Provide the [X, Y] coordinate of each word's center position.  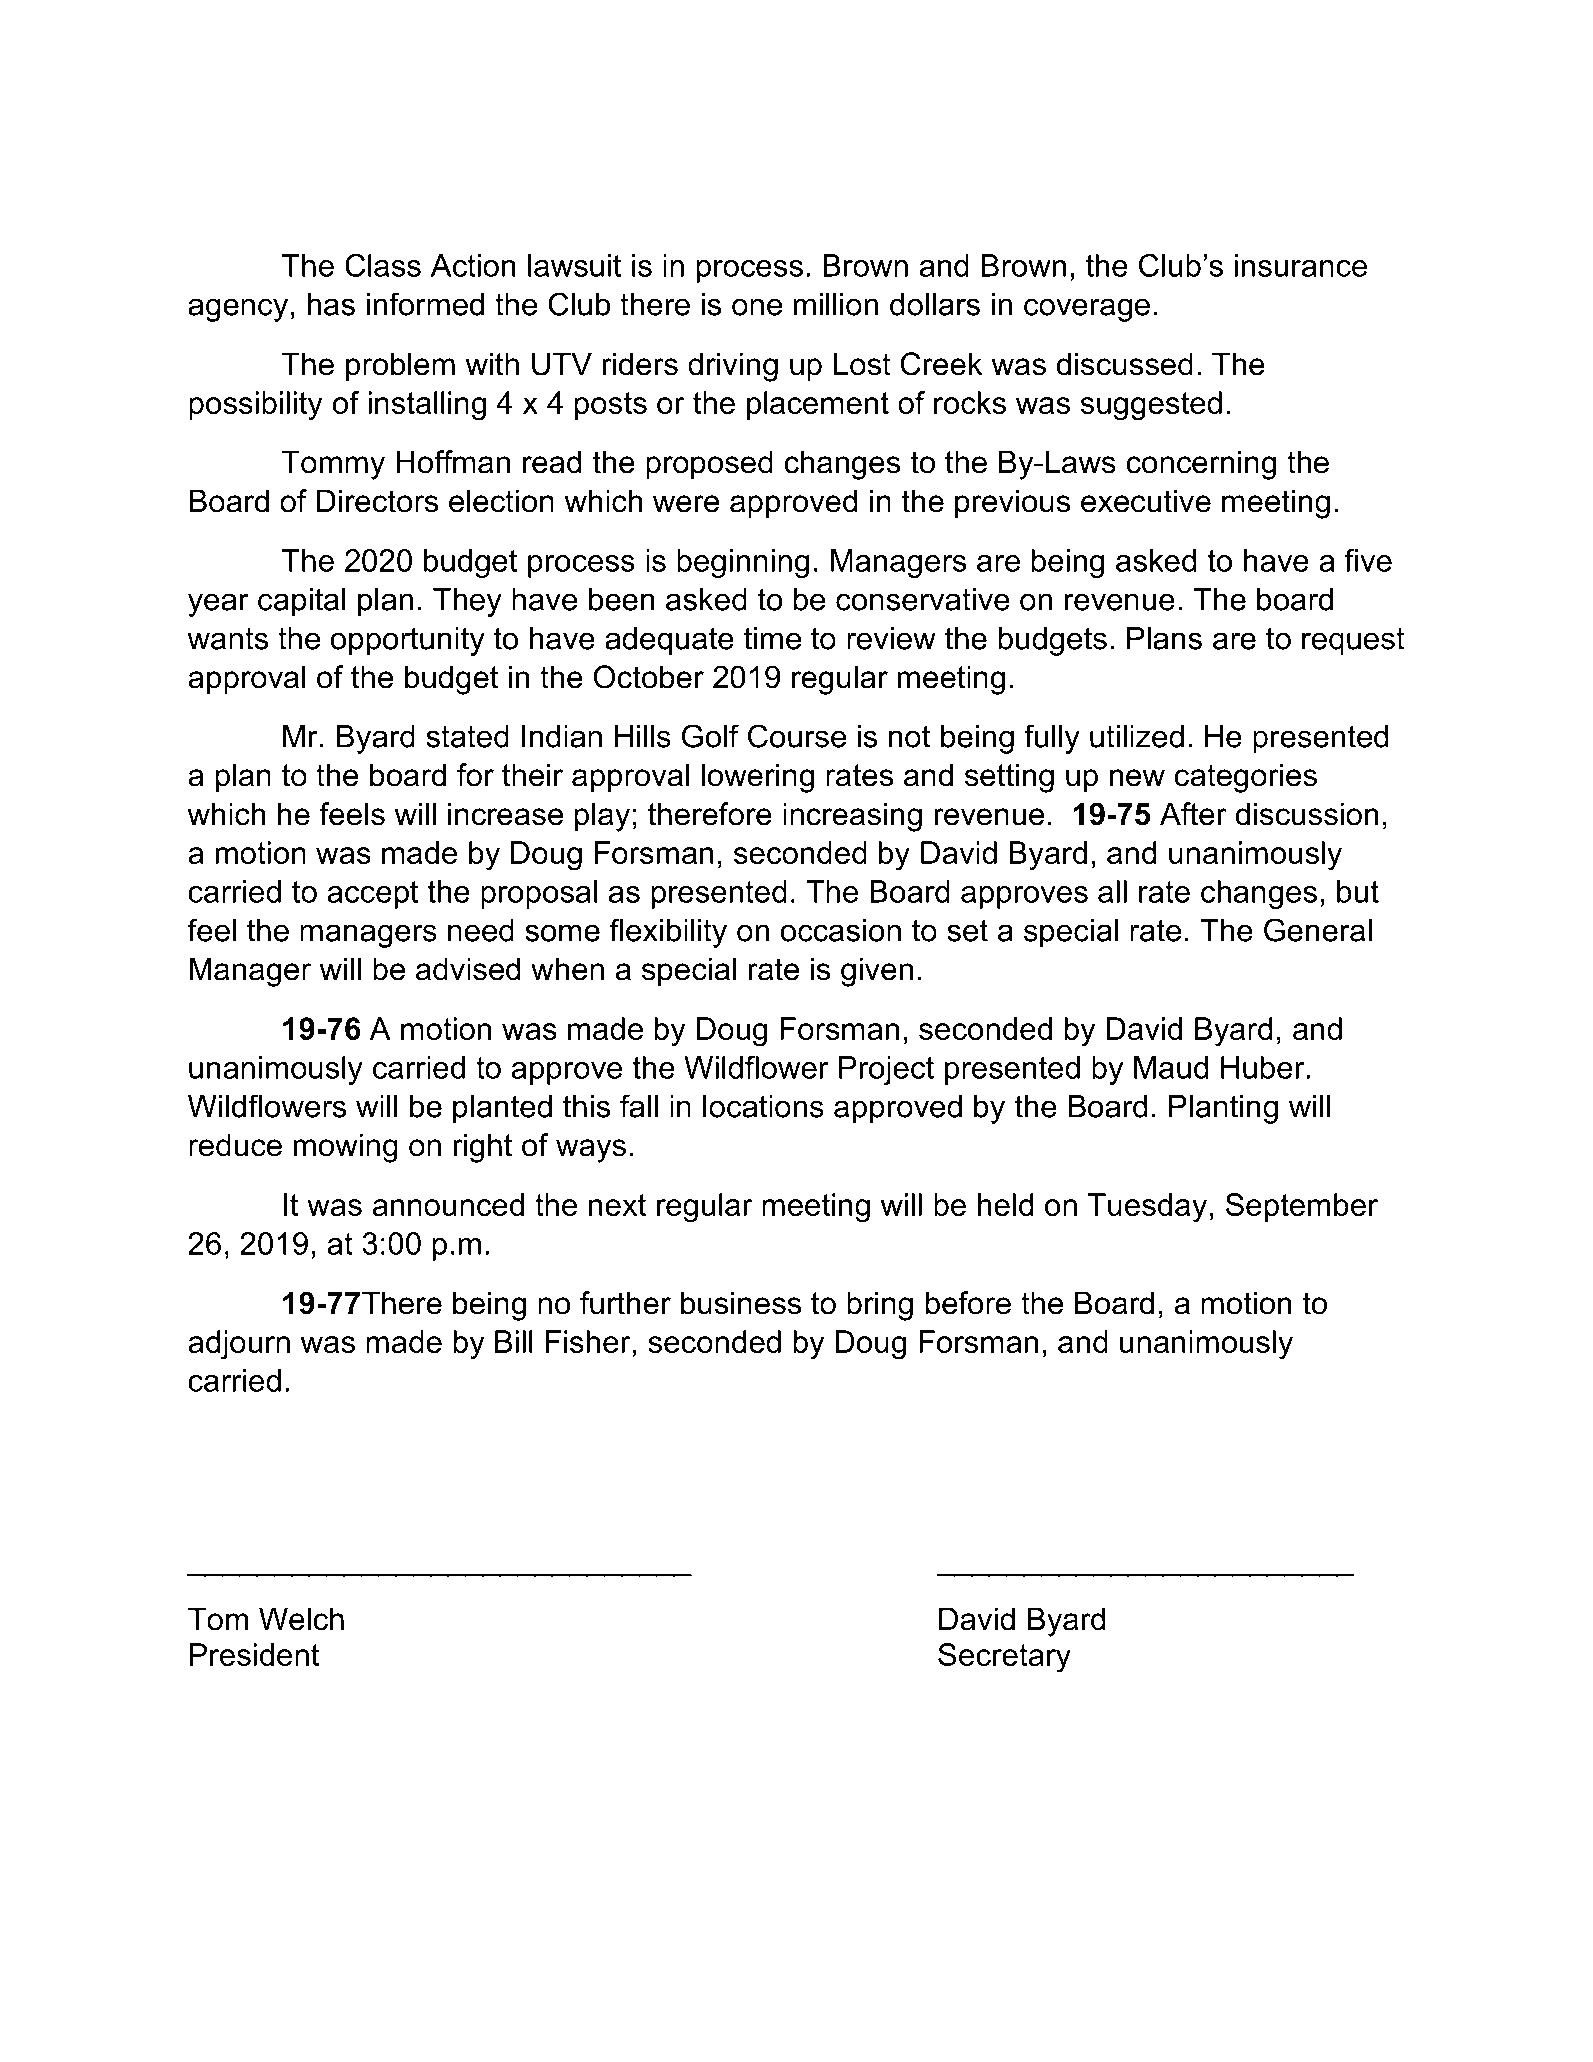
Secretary [1004, 1658]
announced [448, 1204]
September [1302, 1207]
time [772, 638]
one [757, 307]
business [741, 1303]
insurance [1301, 265]
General [1318, 930]
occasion [840, 930]
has [331, 304]
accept [372, 895]
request [1353, 642]
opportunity [407, 641]
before [968, 1303]
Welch [301, 1619]
